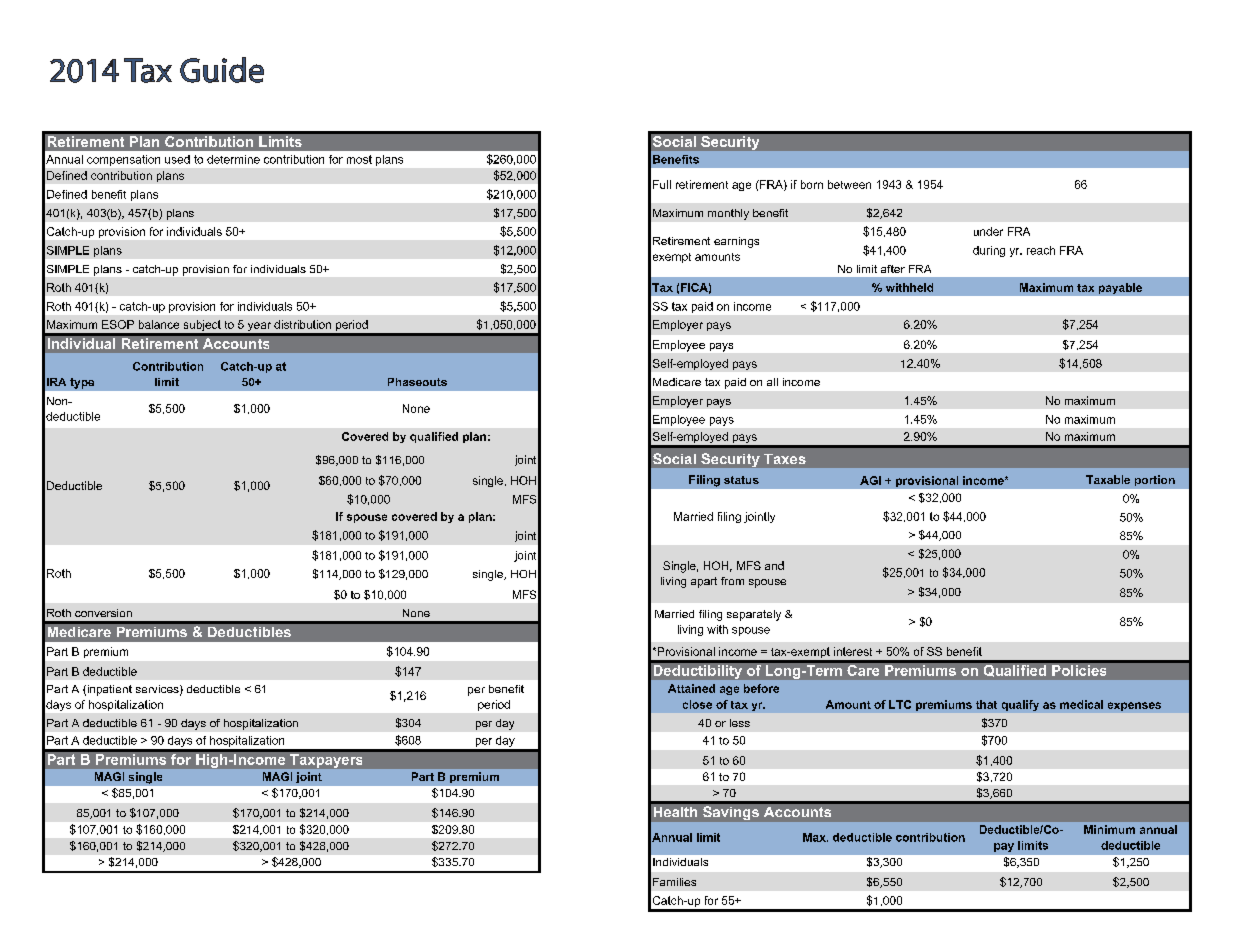 The image size is (1233, 952). Describe the element at coordinates (774, 565) in the screenshot. I see `and` at that location.
